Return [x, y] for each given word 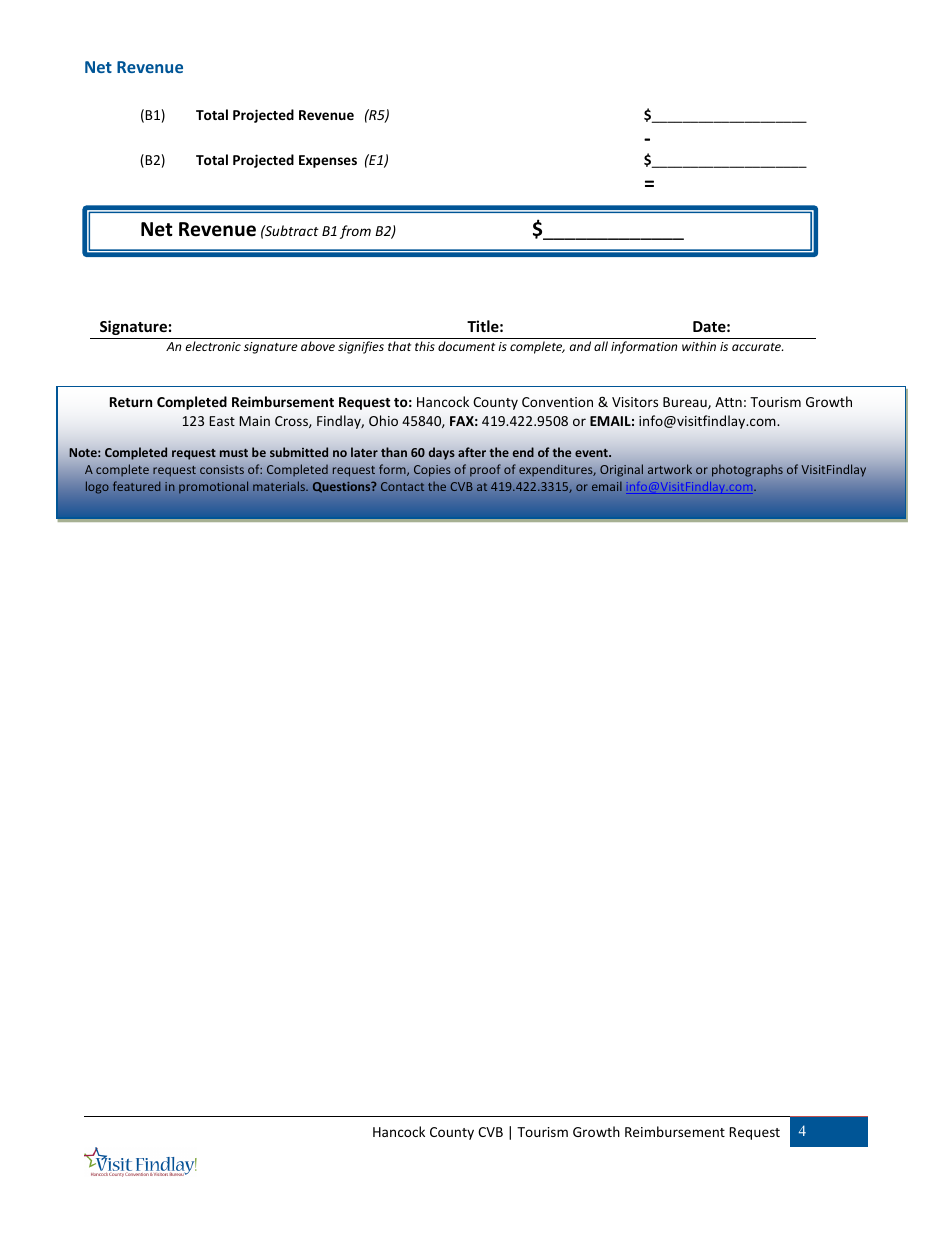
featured [136, 486]
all [601, 346]
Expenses [328, 161]
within [699, 346]
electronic [213, 346]
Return [131, 402]
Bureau [686, 403]
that [399, 346]
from [355, 232]
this [425, 346]
